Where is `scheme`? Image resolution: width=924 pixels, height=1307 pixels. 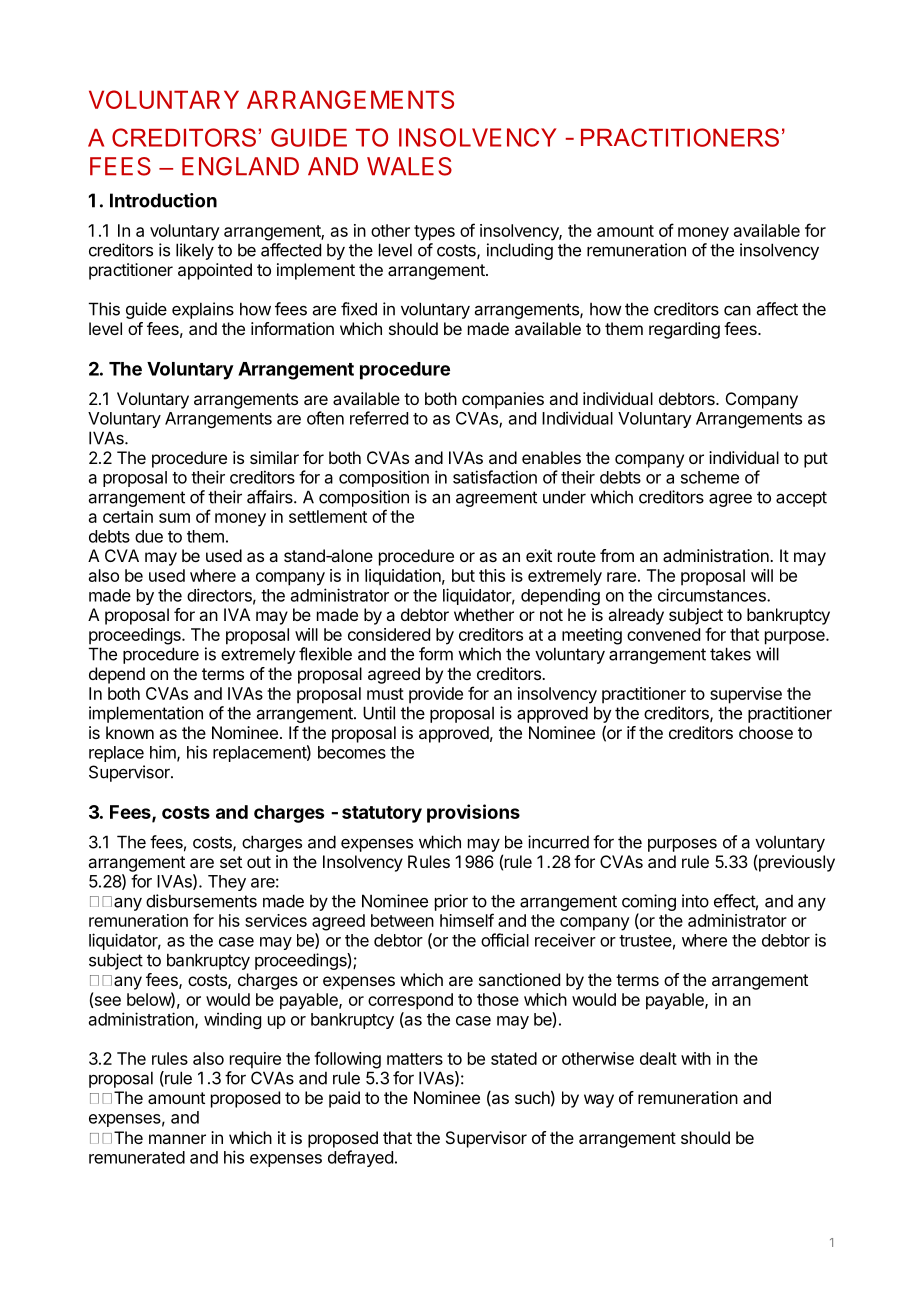
scheme is located at coordinates (710, 477).
